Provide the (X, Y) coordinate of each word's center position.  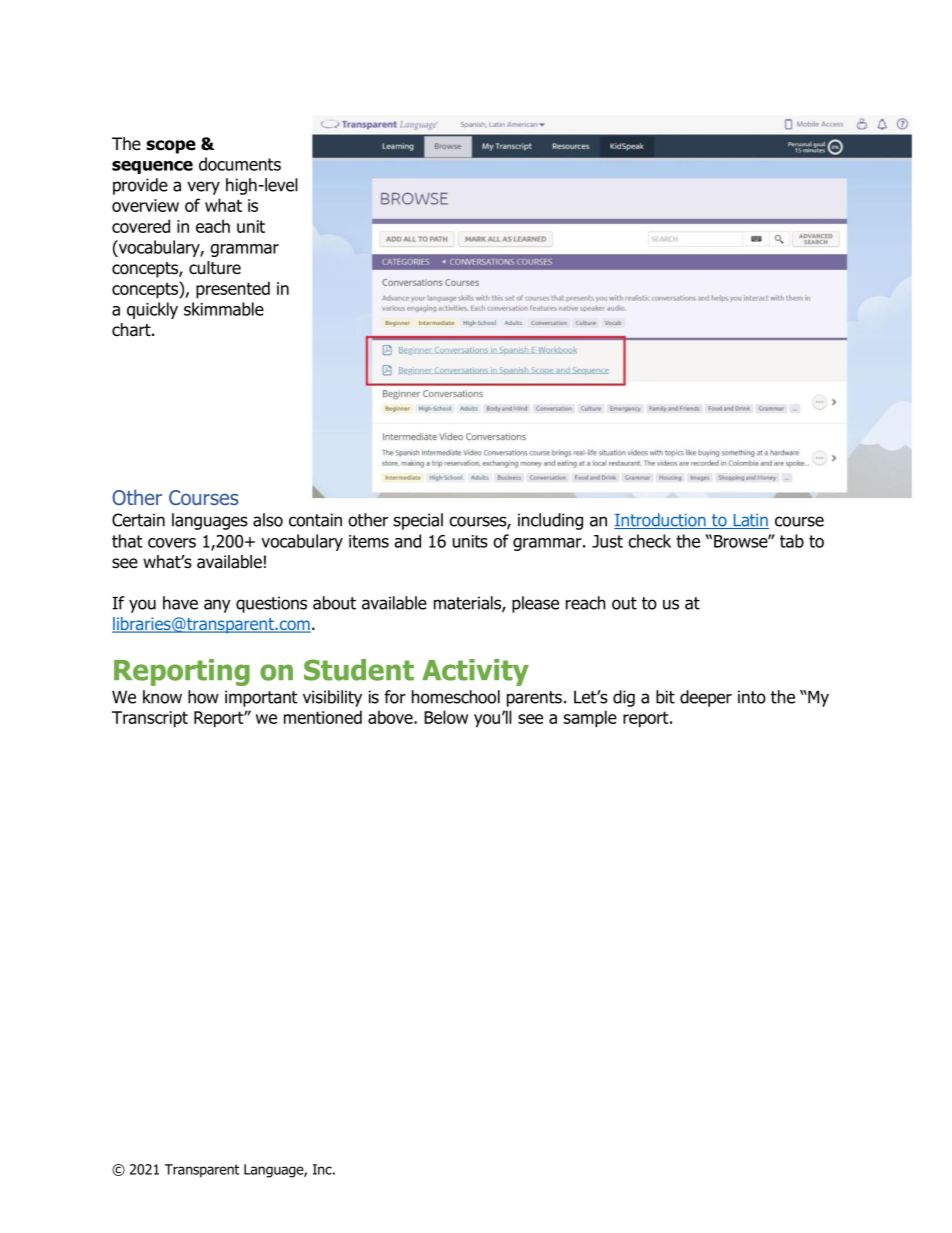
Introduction (661, 521)
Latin (750, 521)
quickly (152, 310)
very (203, 188)
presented (233, 289)
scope (171, 147)
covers (172, 543)
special (418, 521)
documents (240, 164)
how (203, 697)
